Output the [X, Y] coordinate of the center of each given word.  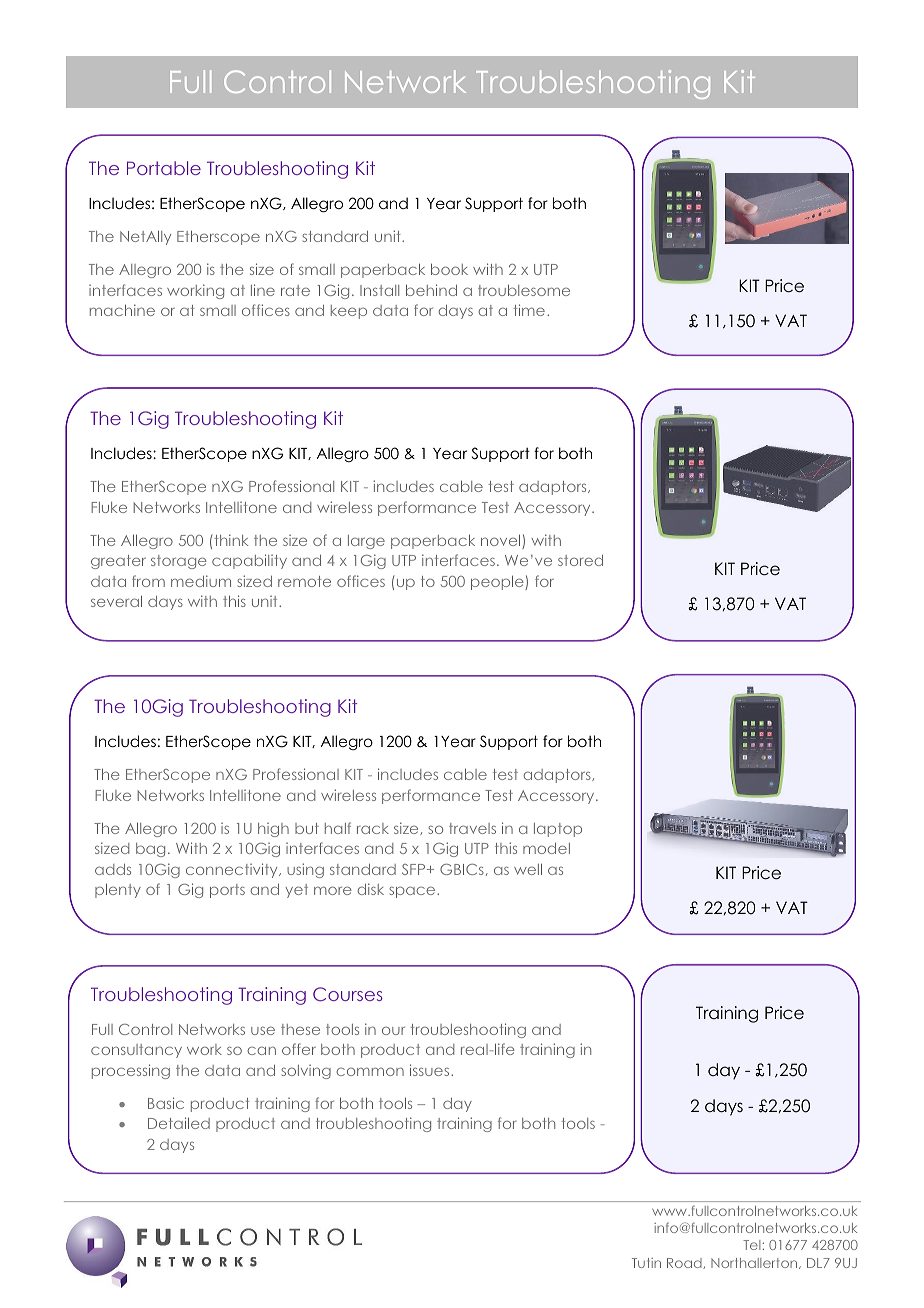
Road [685, 1263]
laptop [558, 830]
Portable [164, 168]
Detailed [179, 1123]
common [370, 1071]
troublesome [524, 290]
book [449, 269]
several [116, 601]
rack [373, 828]
